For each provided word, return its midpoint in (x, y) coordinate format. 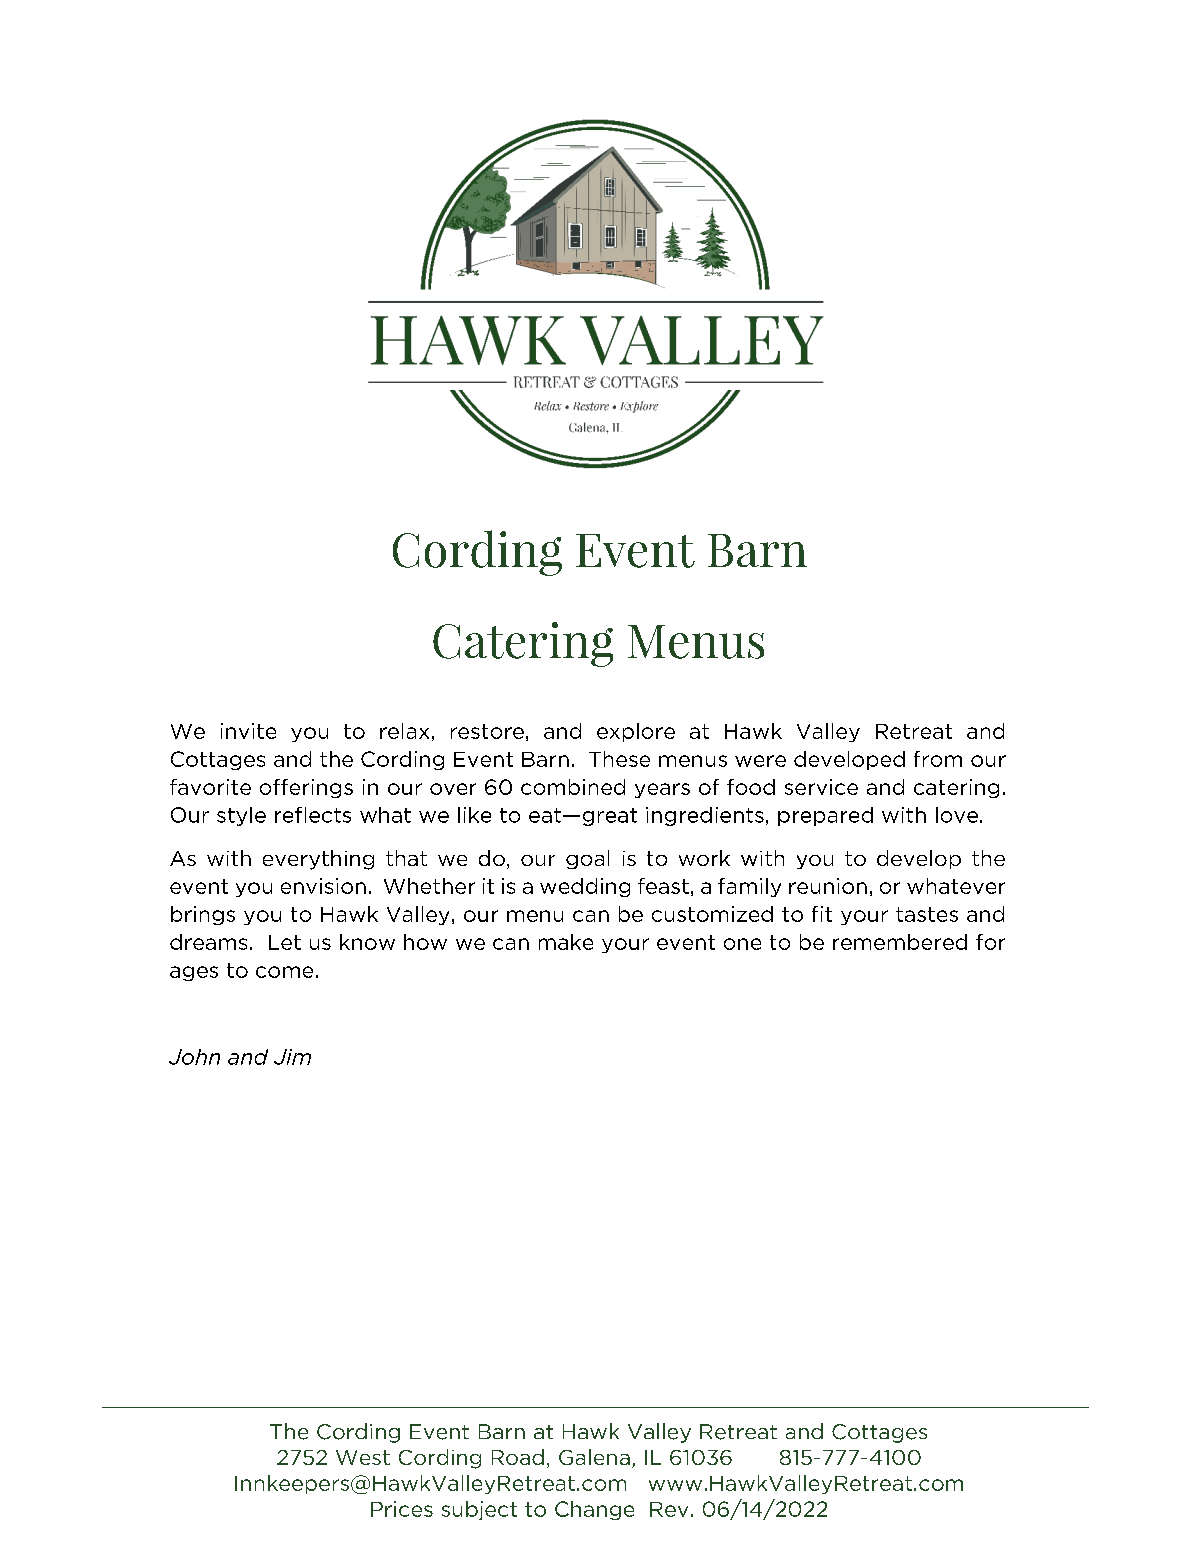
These (619, 759)
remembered (900, 942)
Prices (402, 1509)
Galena (594, 1457)
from (938, 759)
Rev (669, 1509)
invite (248, 731)
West (363, 1457)
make (566, 942)
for (990, 942)
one (742, 944)
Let (285, 942)
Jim (292, 1057)
